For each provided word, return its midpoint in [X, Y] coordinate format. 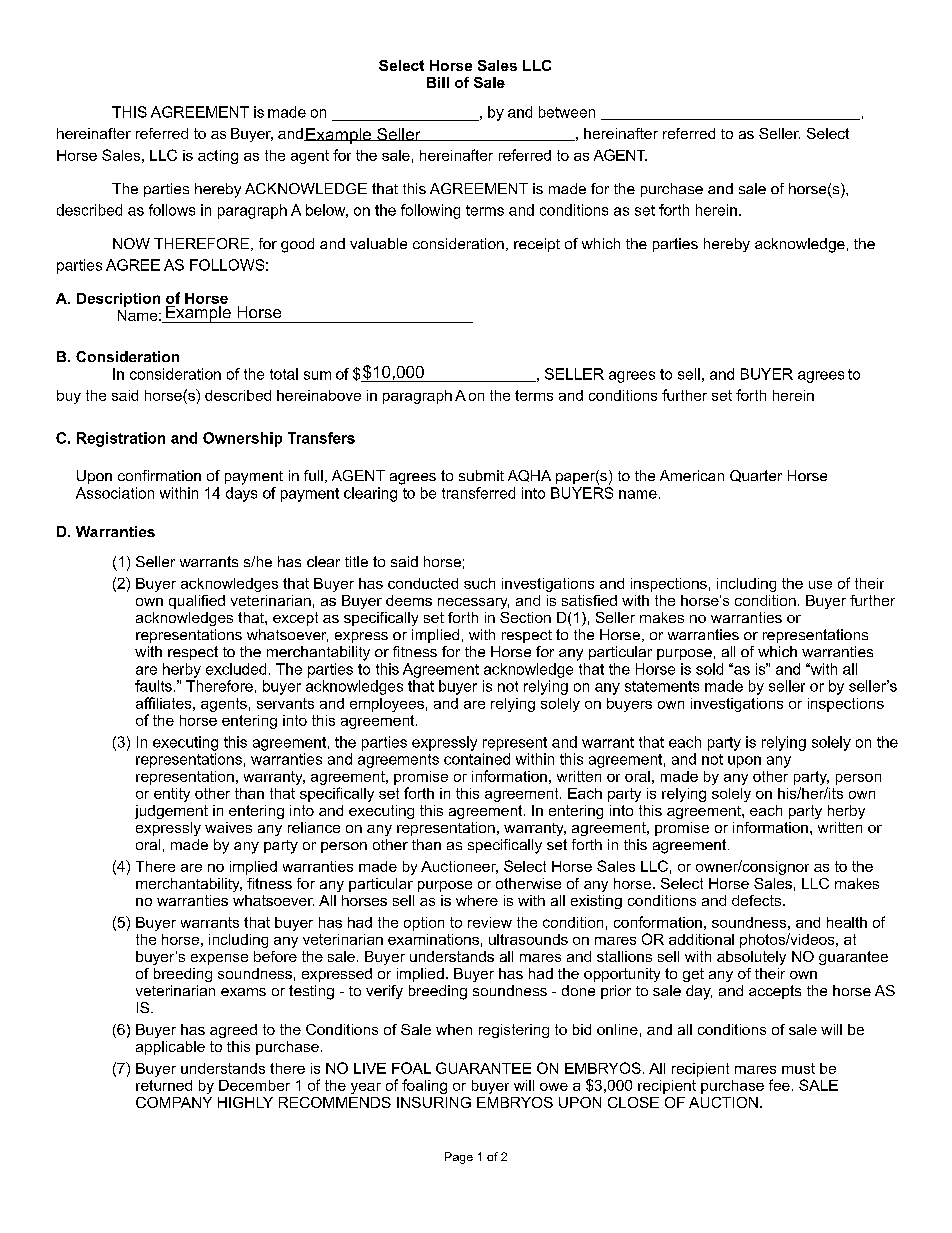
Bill [438, 82]
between [567, 112]
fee [779, 1085]
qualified [197, 602]
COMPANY [174, 1102]
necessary [473, 603]
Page [459, 1158]
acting [218, 157]
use [820, 585]
